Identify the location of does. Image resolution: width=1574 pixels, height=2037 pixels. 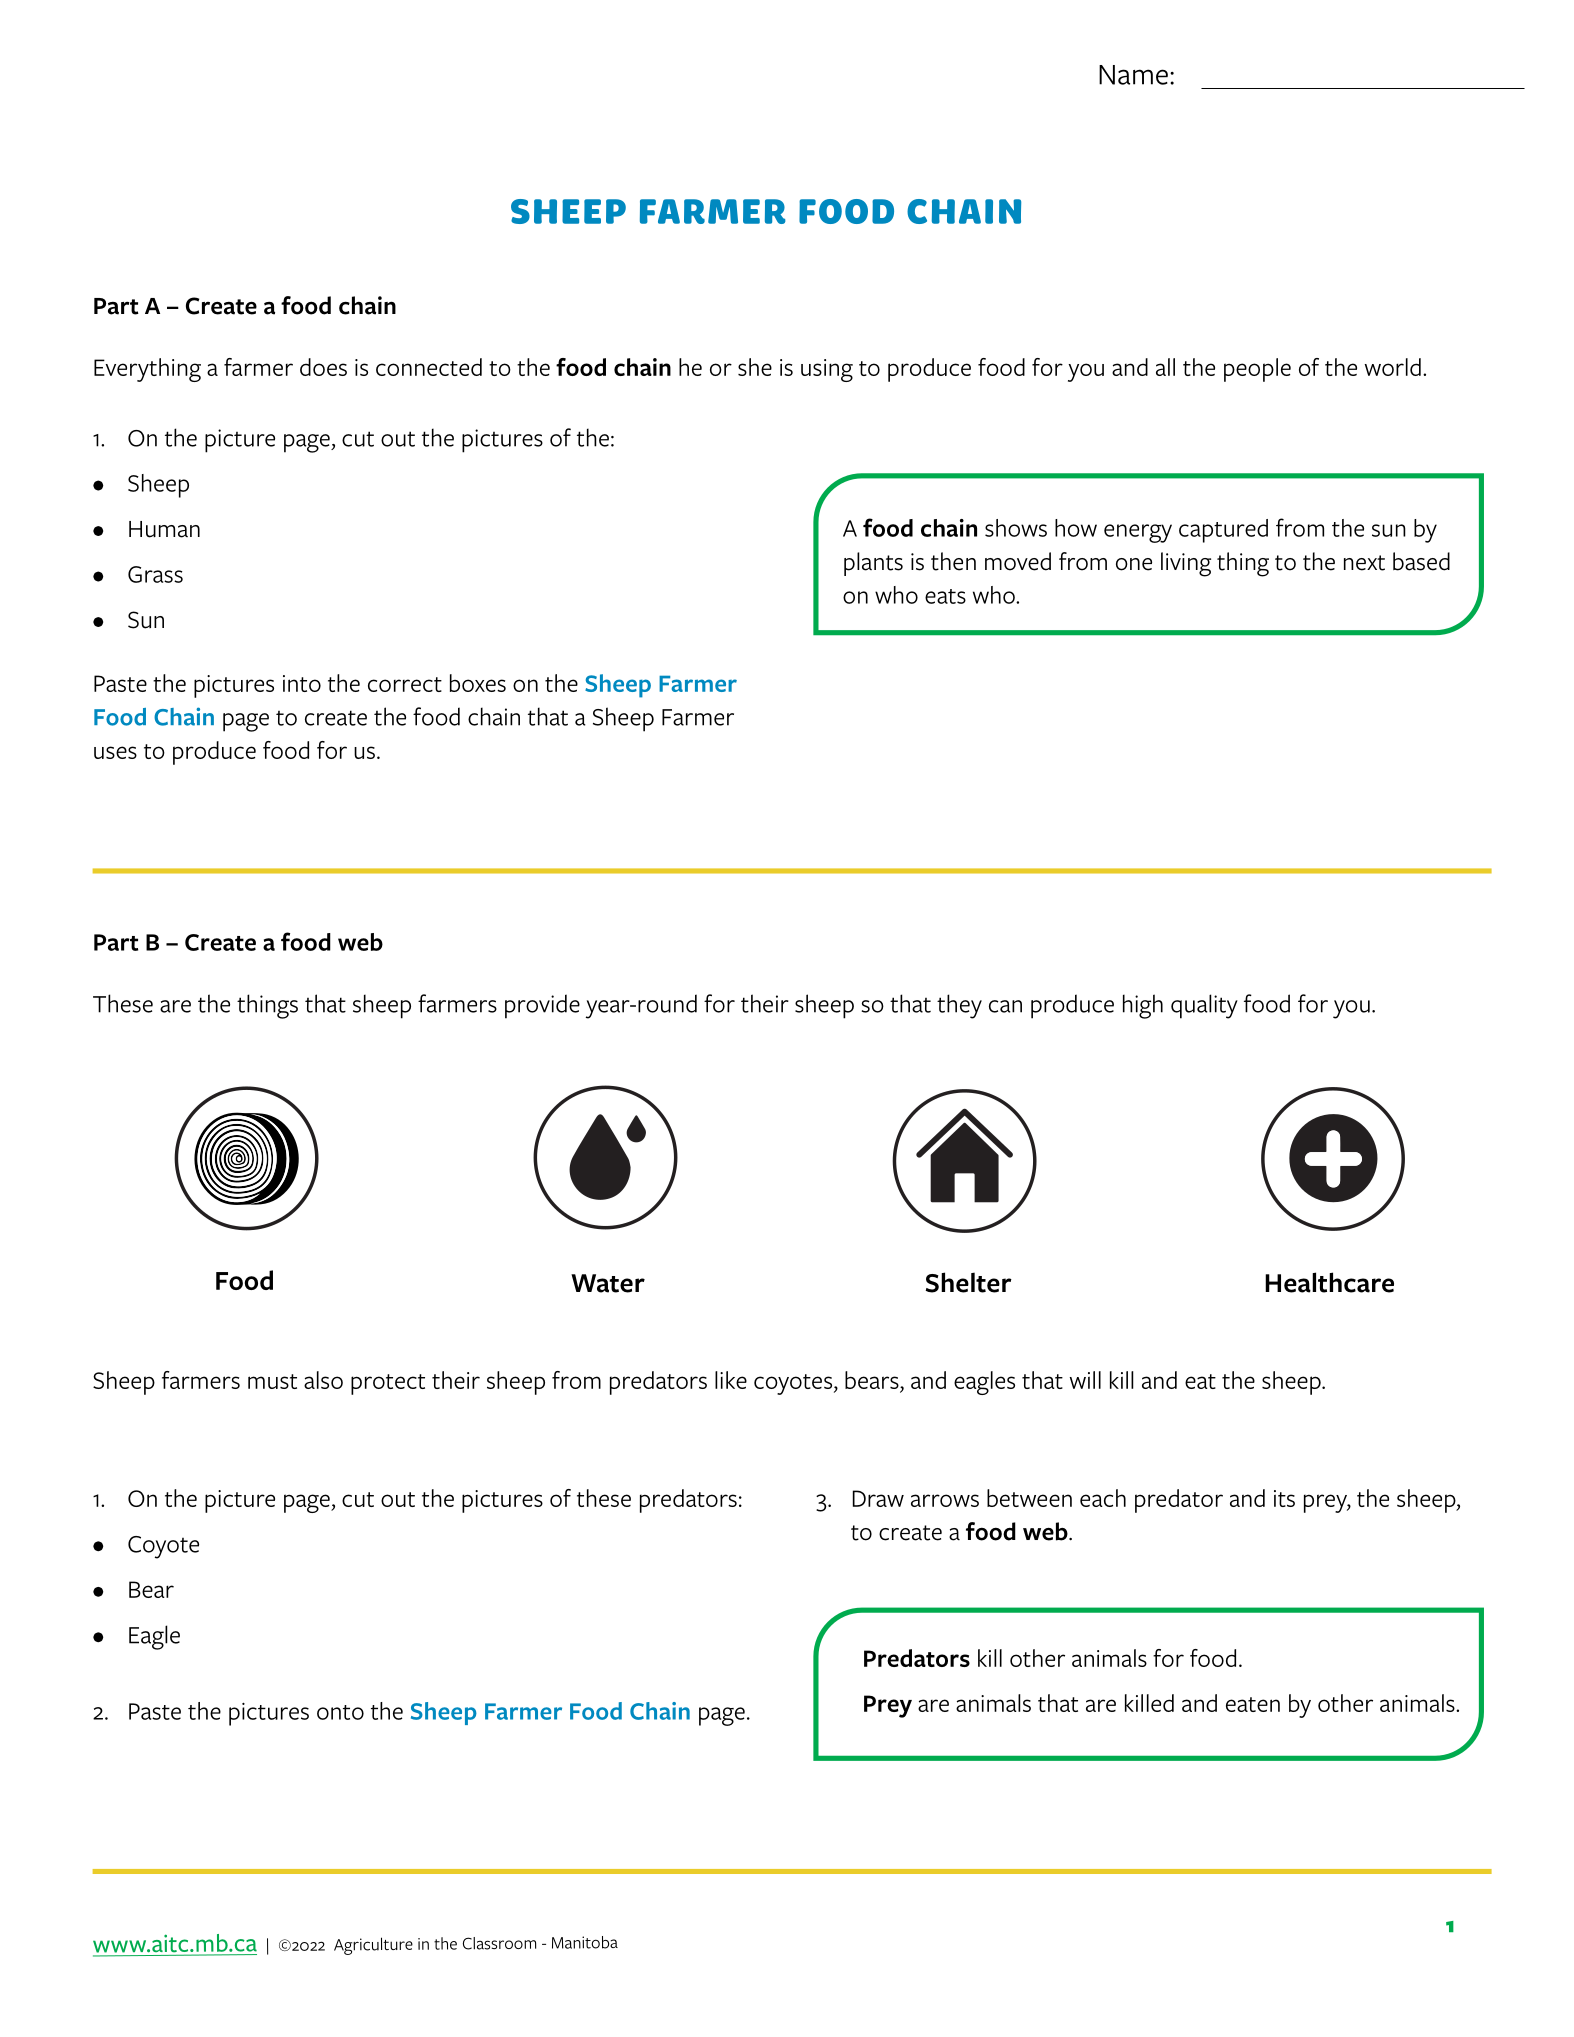
(323, 367).
